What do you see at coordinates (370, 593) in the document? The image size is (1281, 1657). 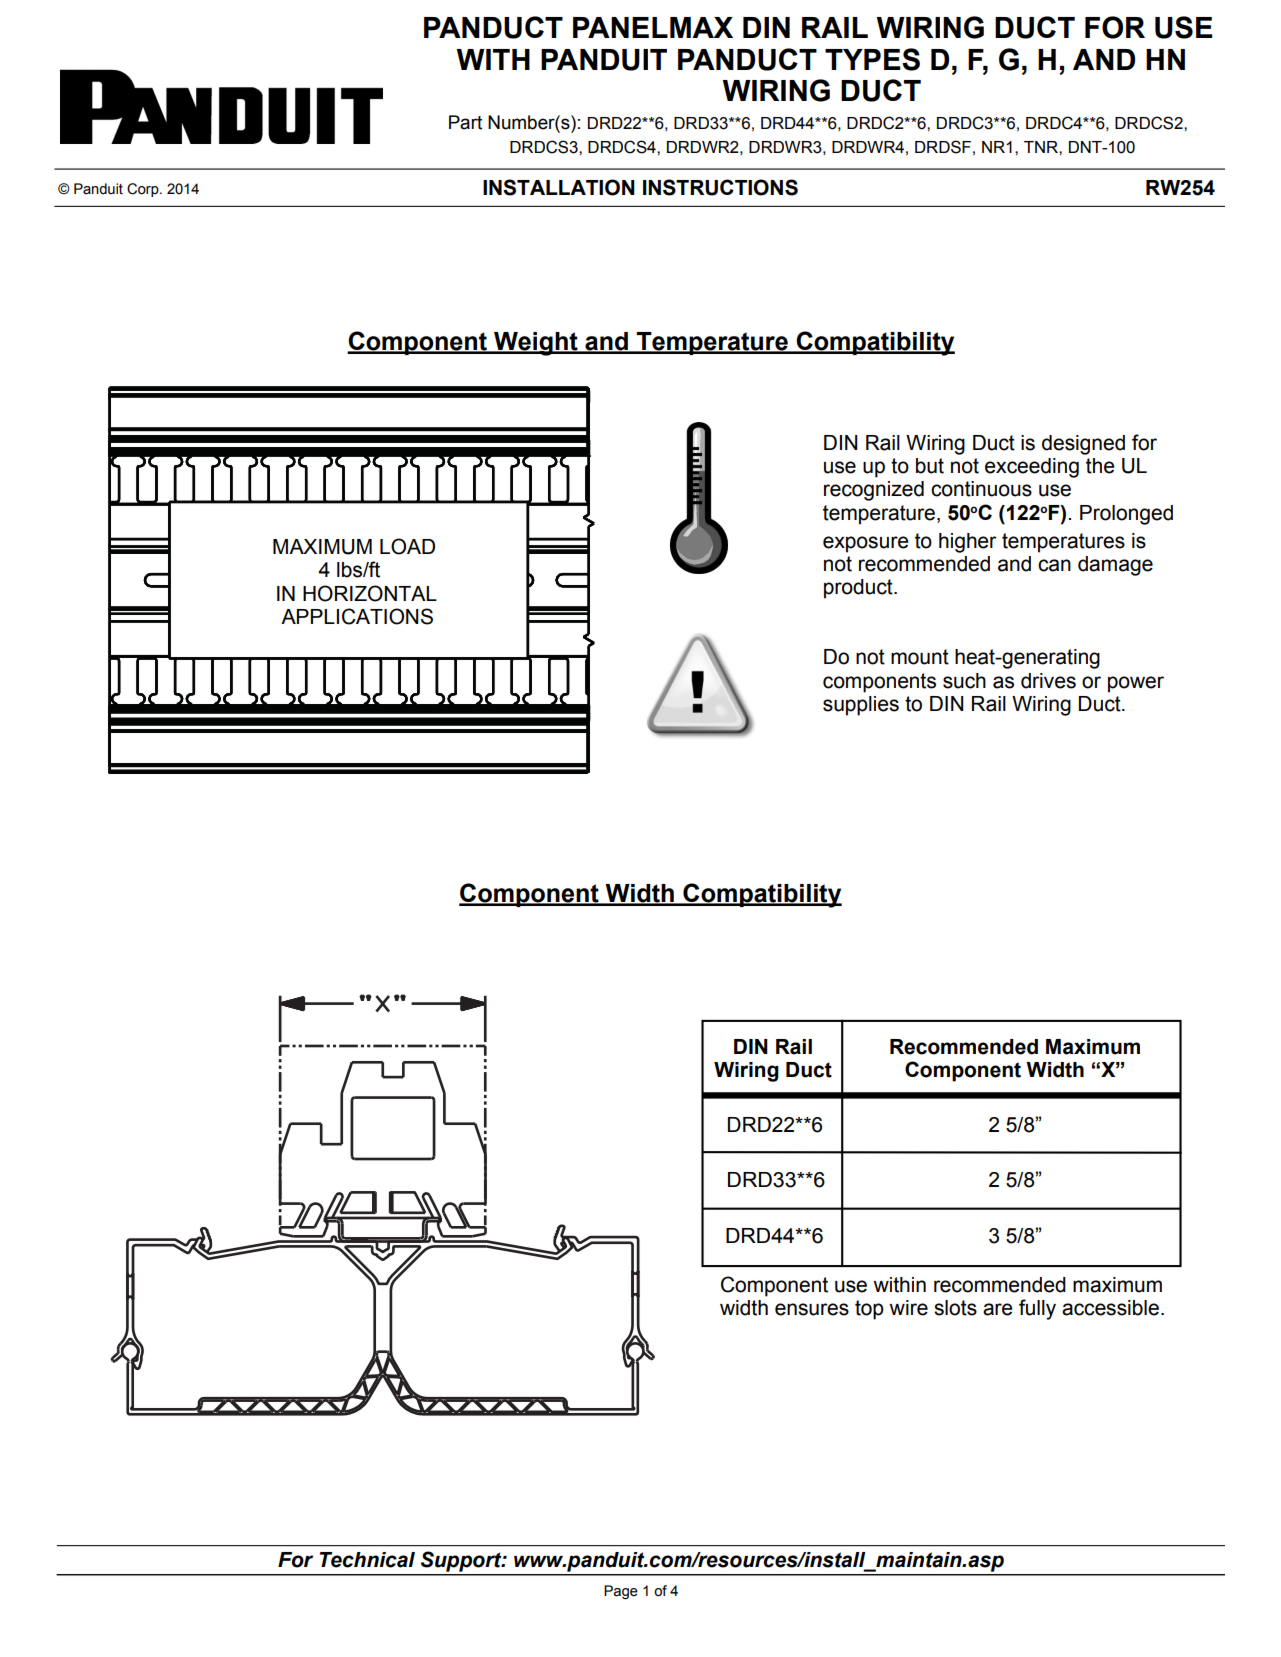 I see `HORIZONTAL` at bounding box center [370, 593].
